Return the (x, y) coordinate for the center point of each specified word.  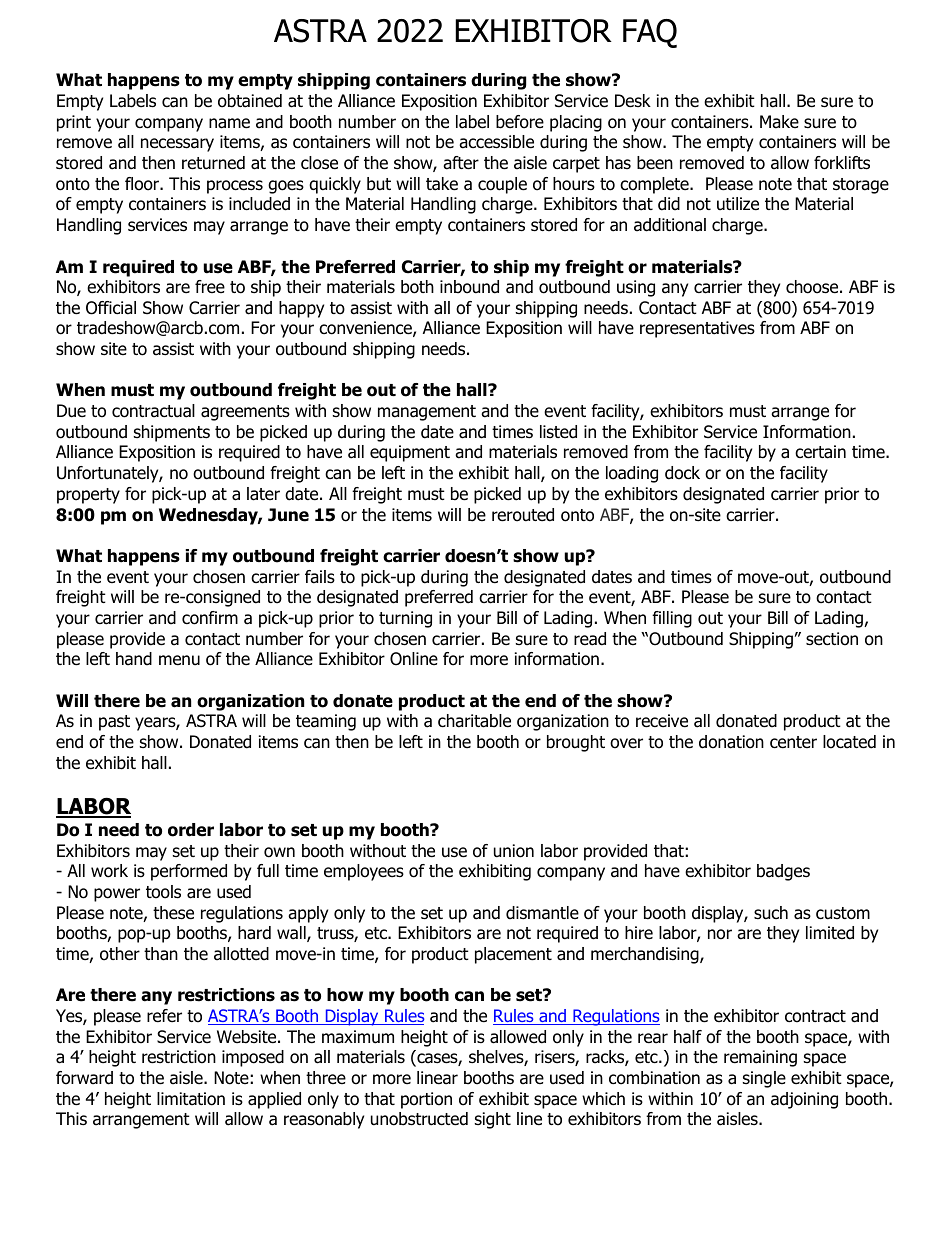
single (764, 1079)
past (114, 723)
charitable (474, 721)
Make (779, 122)
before (520, 122)
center (793, 742)
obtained (250, 101)
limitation (191, 1099)
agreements (245, 413)
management (427, 413)
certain (820, 452)
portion (426, 1100)
